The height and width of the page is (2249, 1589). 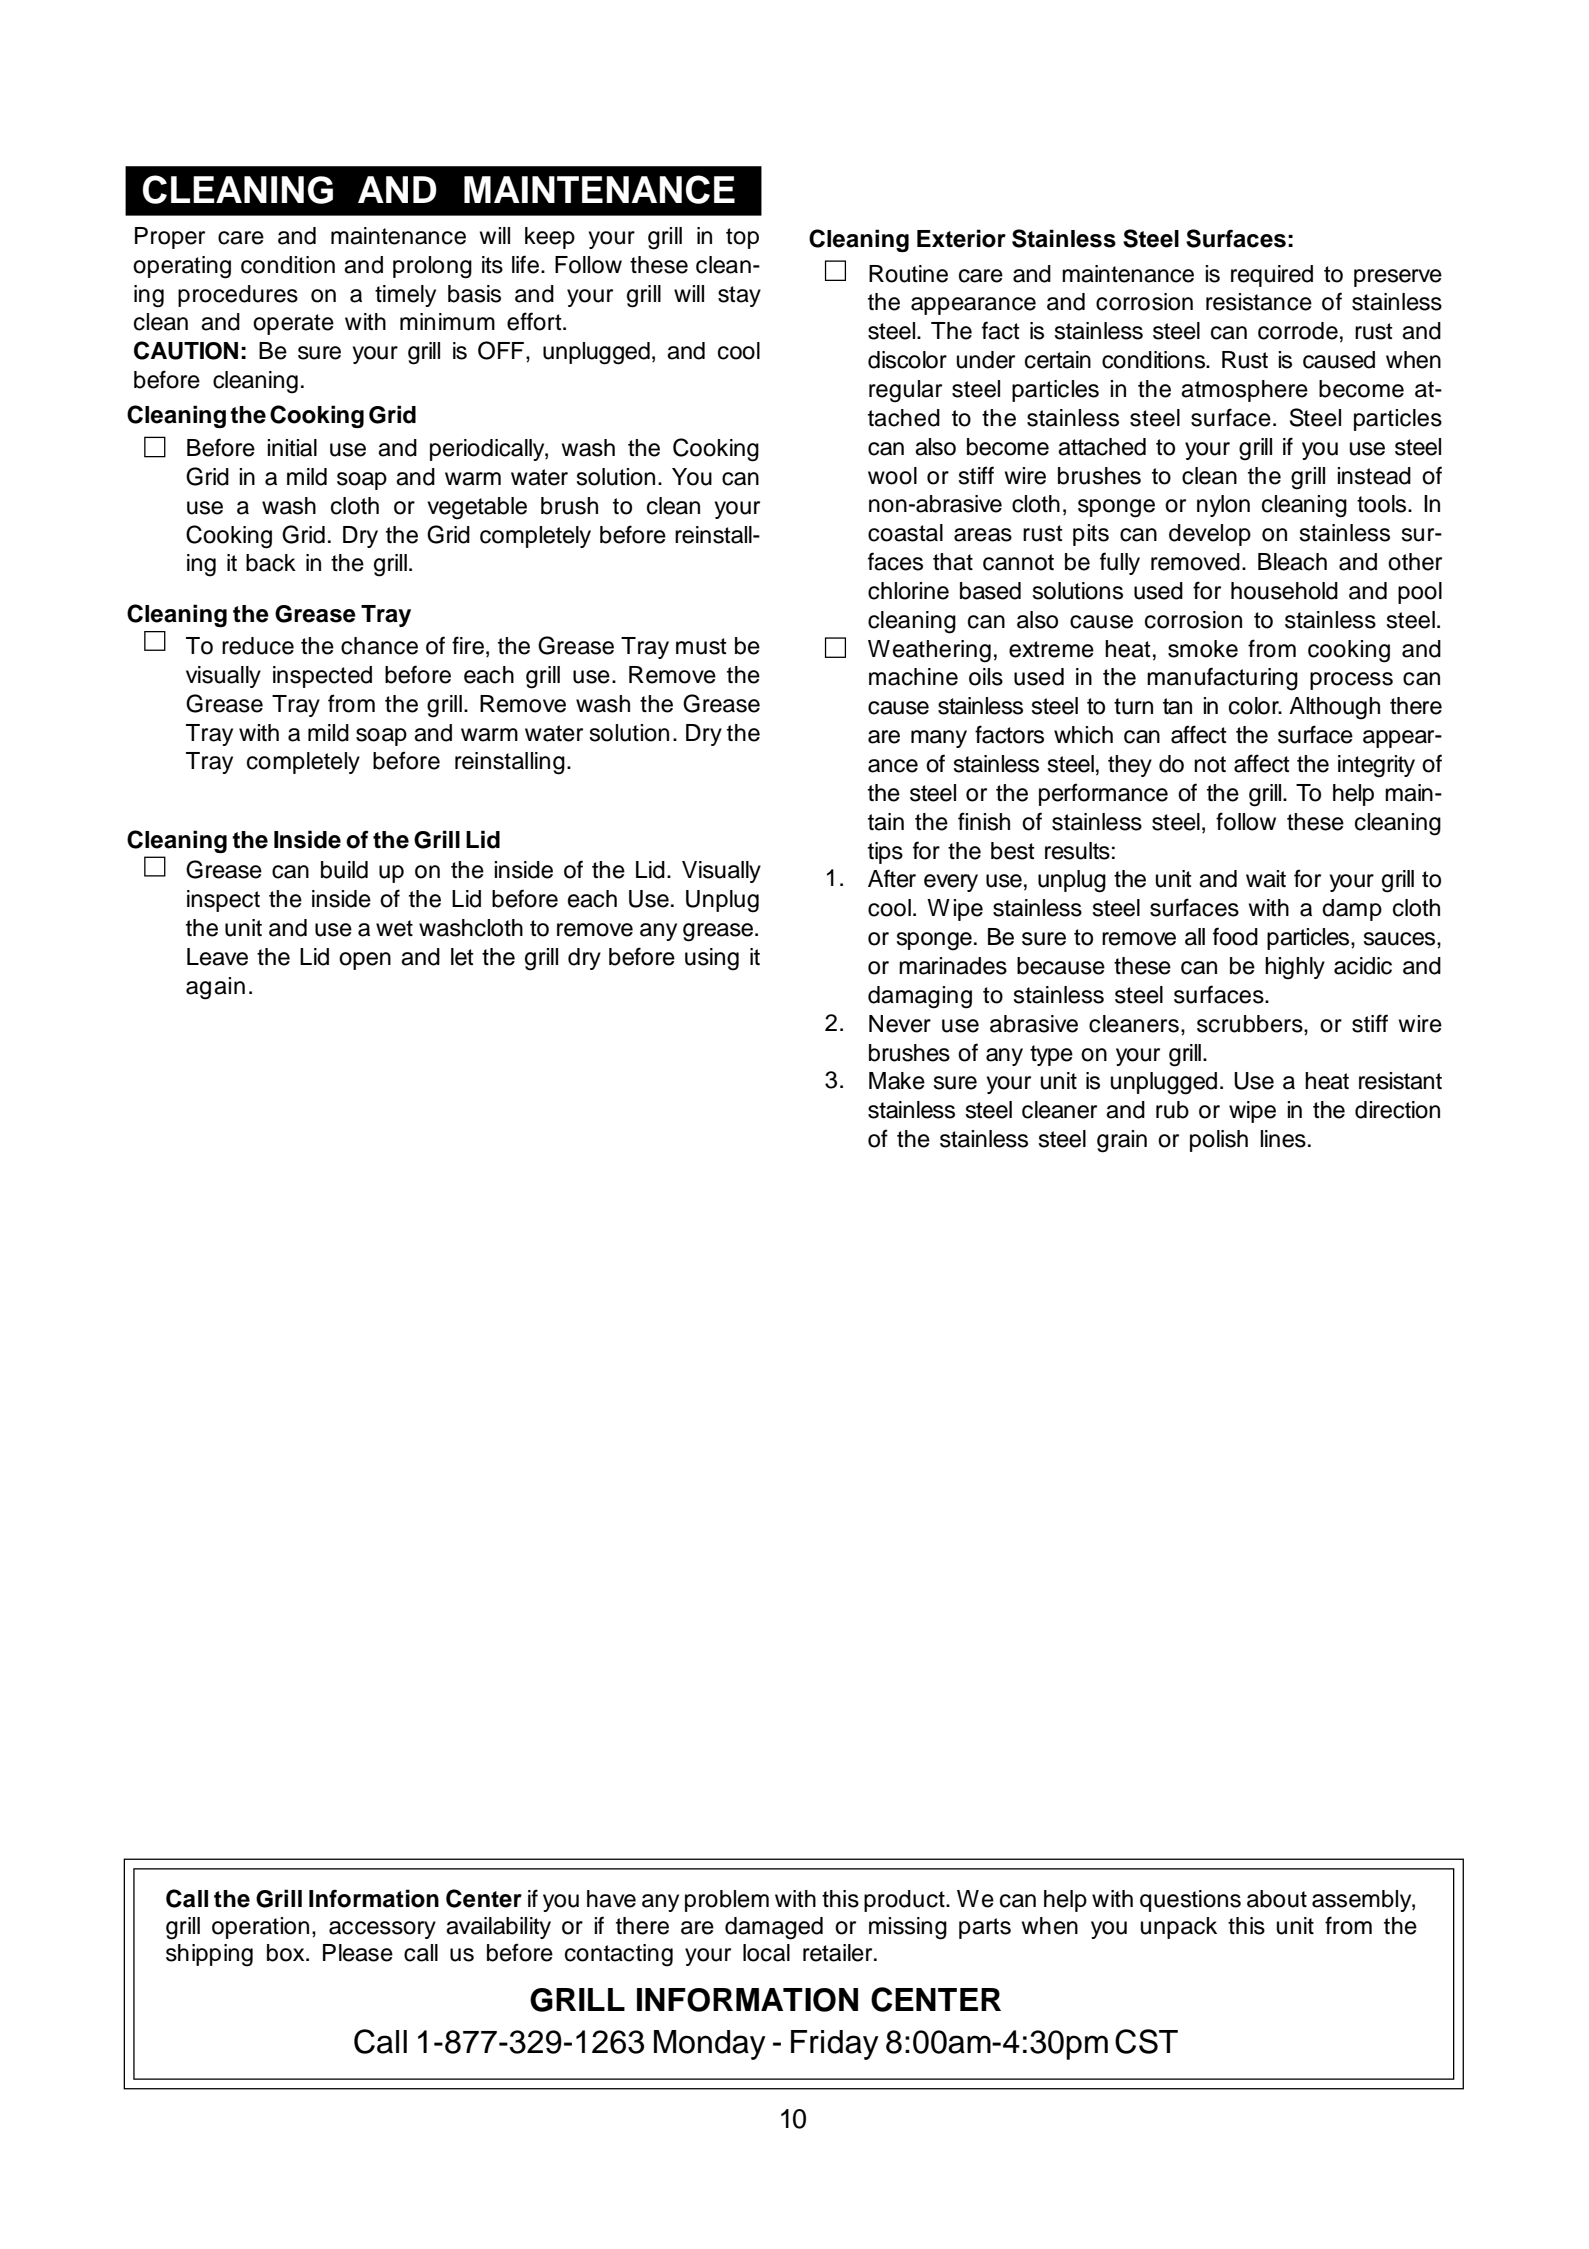 What do you see at coordinates (727, 1901) in the page?
I see `problem` at bounding box center [727, 1901].
